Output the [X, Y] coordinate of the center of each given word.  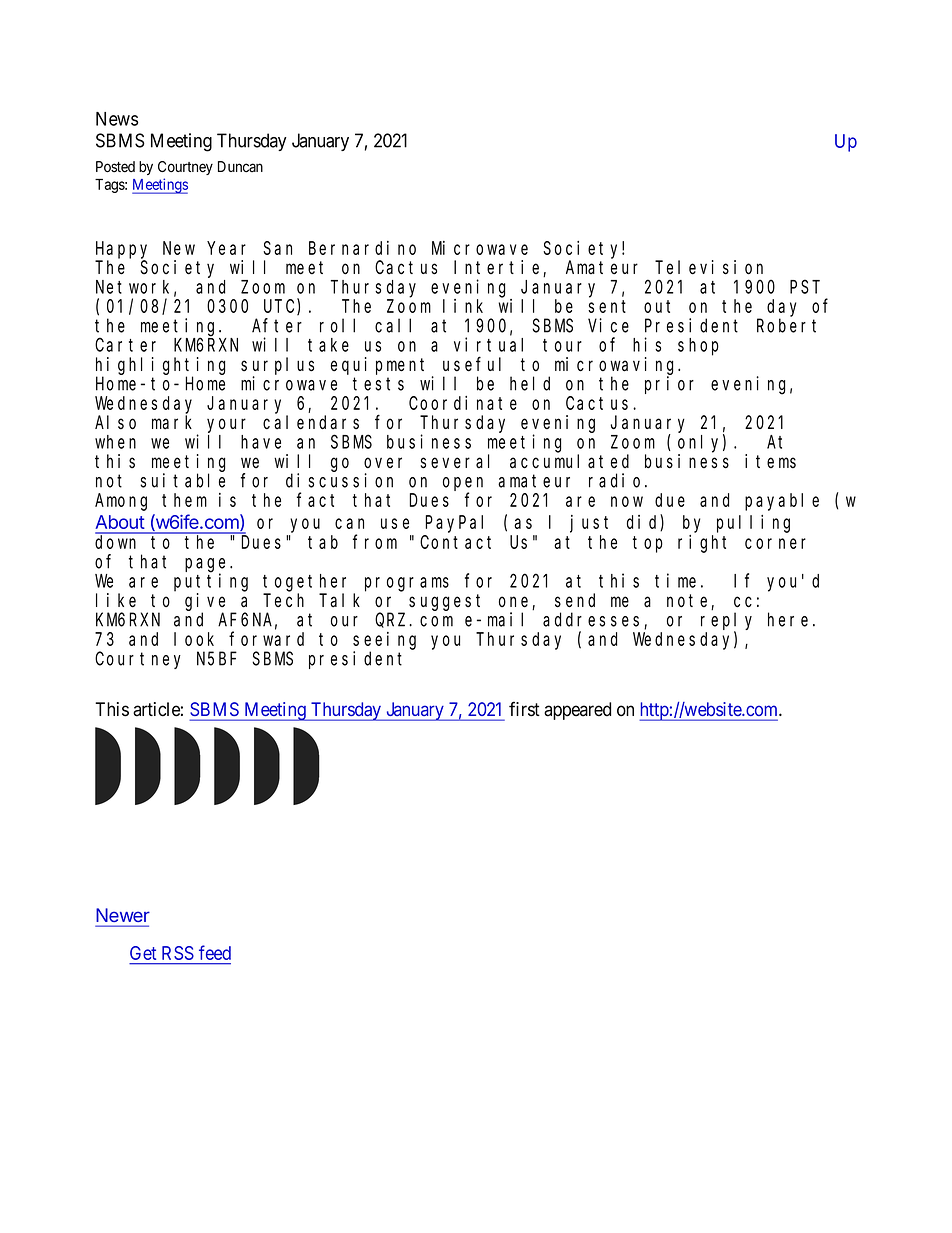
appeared [577, 711]
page [208, 566]
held [530, 383]
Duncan [240, 167]
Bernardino [362, 248]
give [205, 603]
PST [805, 287]
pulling [753, 524]
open [463, 485]
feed [215, 952]
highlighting [160, 366]
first [524, 709]
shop [698, 347]
